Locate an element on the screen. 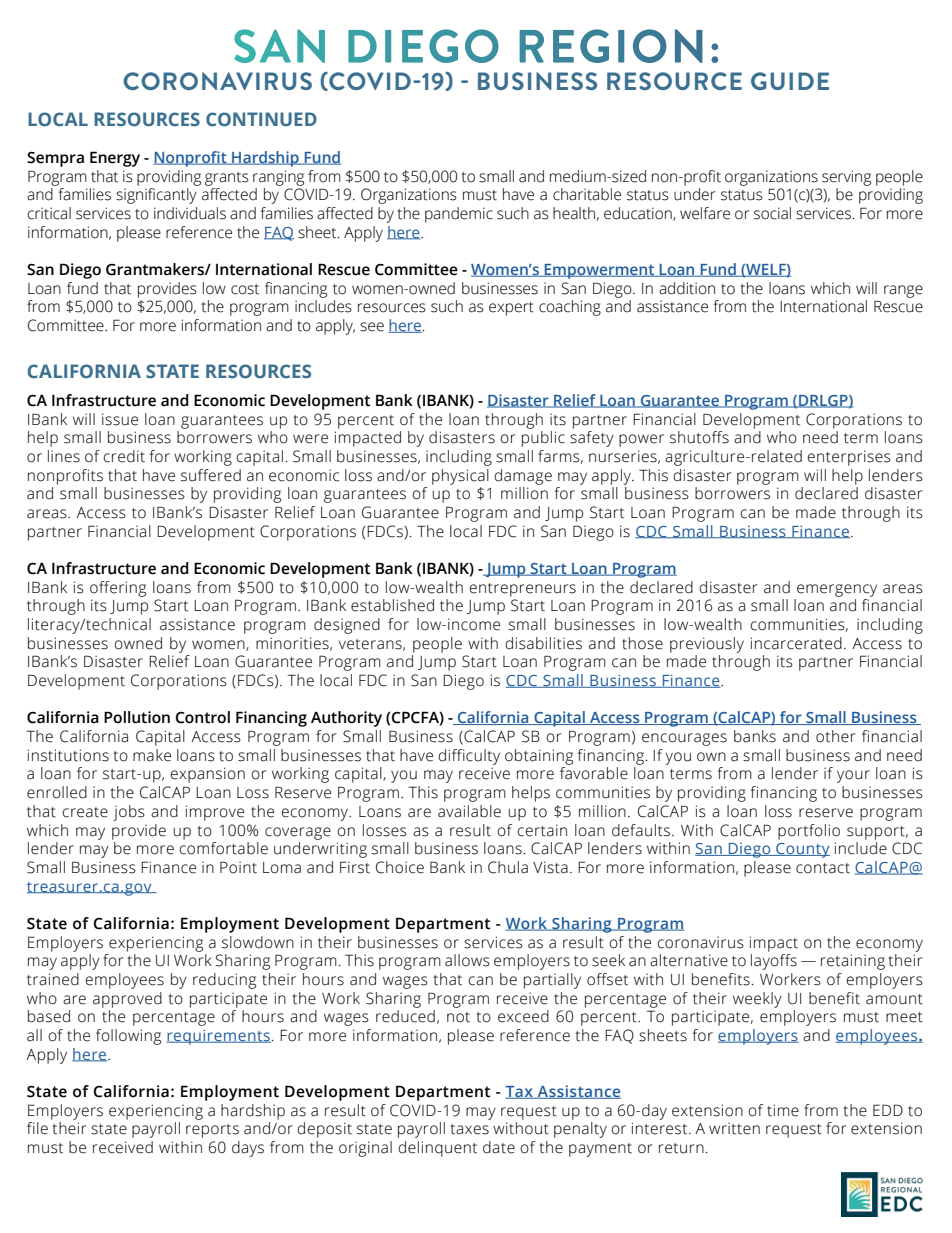 Image resolution: width=952 pixels, height=1233 pixels. difficulty is located at coordinates (469, 757).
